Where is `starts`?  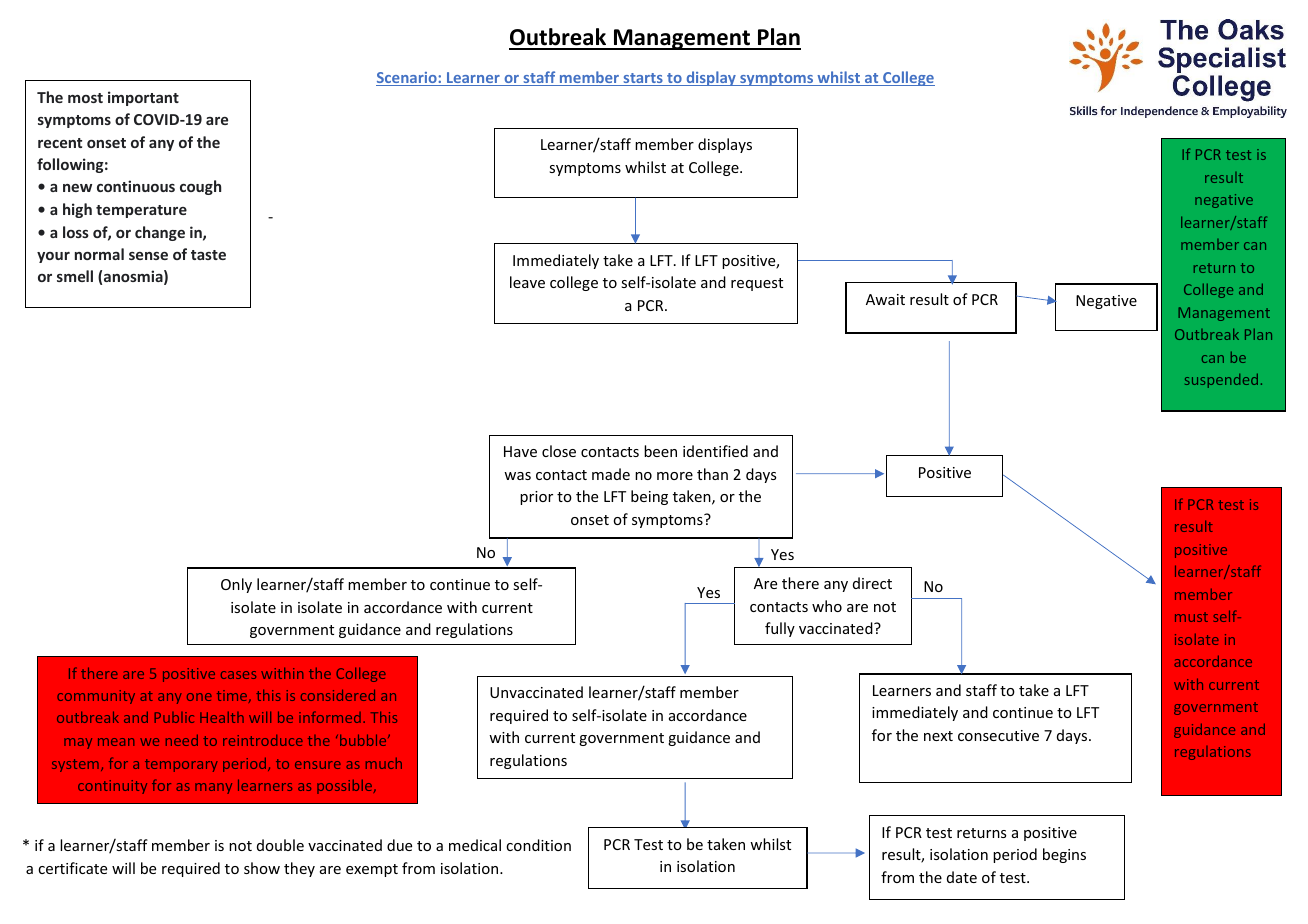
starts is located at coordinates (643, 79).
